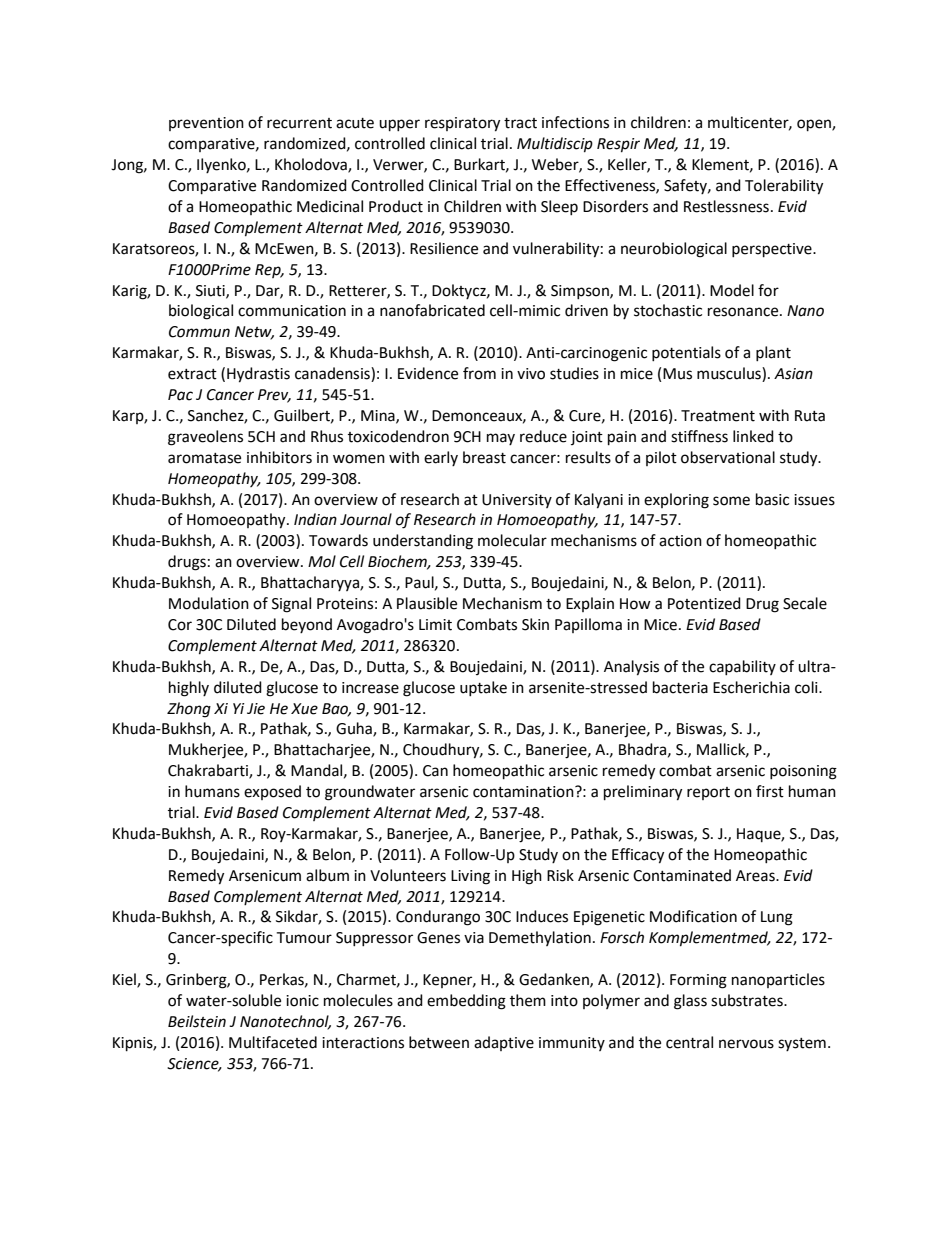  What do you see at coordinates (466, 1002) in the document?
I see `embedding` at bounding box center [466, 1002].
